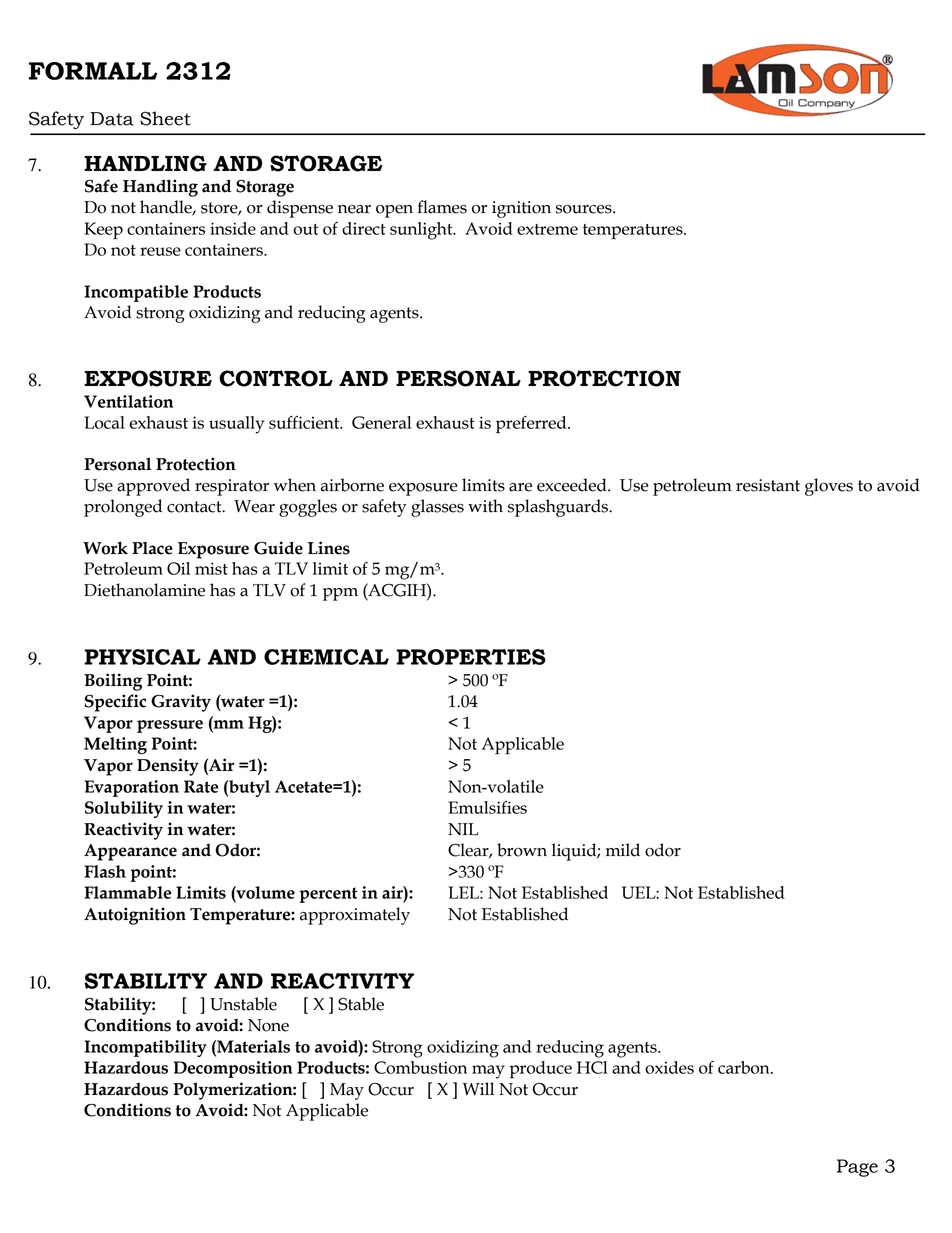 This document has width=952, height=1233. What do you see at coordinates (233, 1069) in the document?
I see `Decomposition` at bounding box center [233, 1069].
